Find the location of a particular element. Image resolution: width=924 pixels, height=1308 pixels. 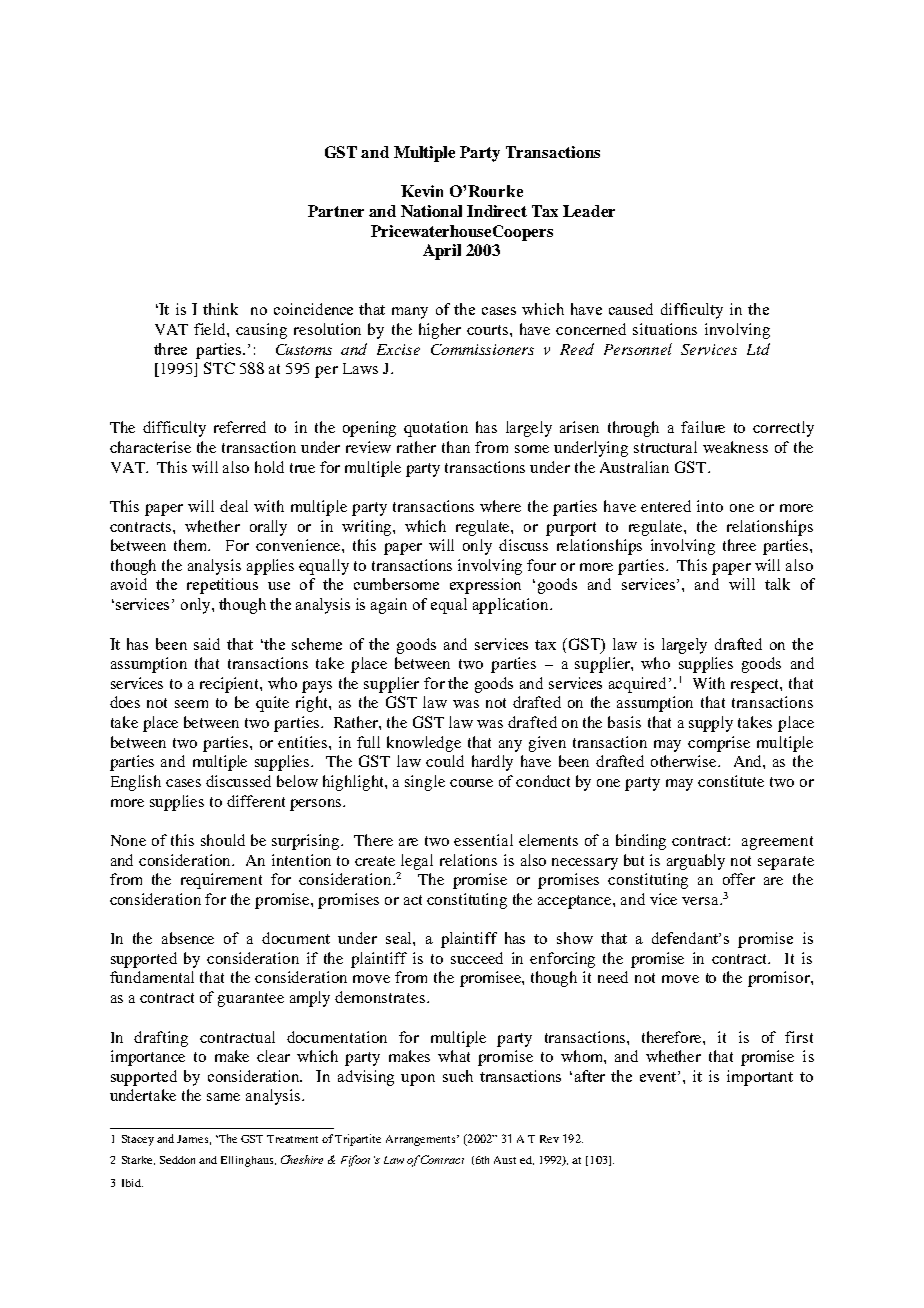

National is located at coordinates (431, 211).
